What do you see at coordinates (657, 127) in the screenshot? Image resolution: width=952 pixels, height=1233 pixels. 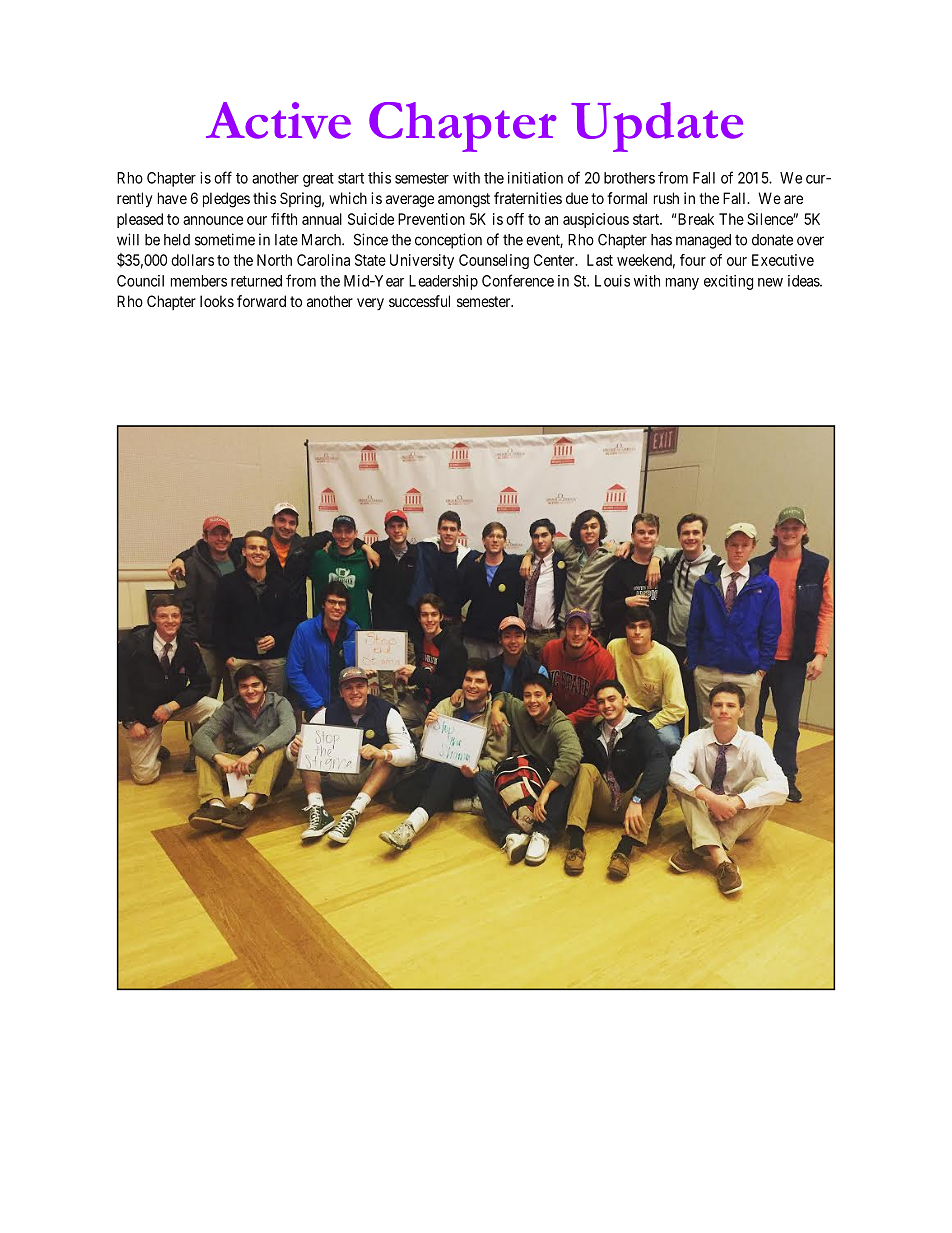 I see `Update` at bounding box center [657, 127].
